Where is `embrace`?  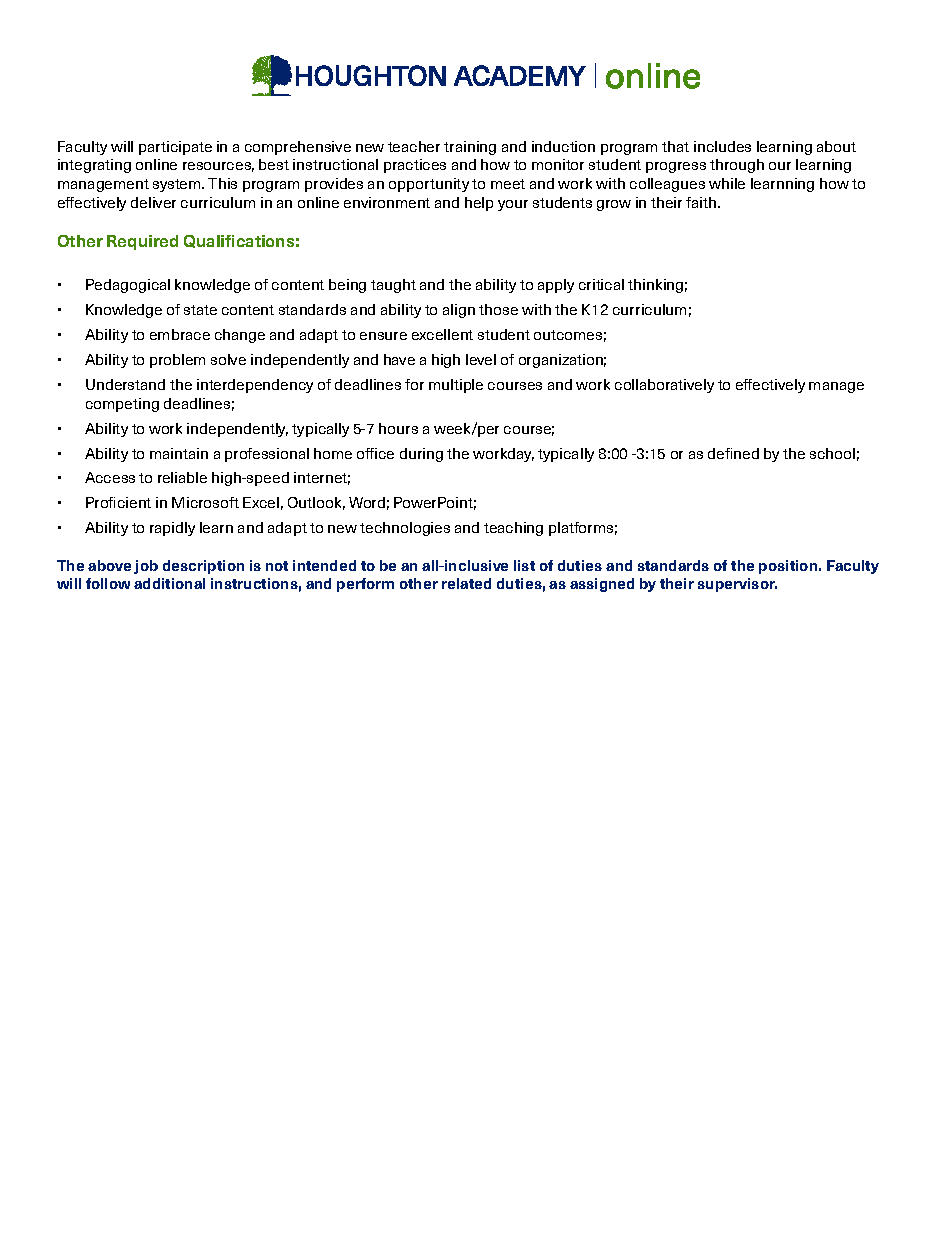 embrace is located at coordinates (180, 334).
